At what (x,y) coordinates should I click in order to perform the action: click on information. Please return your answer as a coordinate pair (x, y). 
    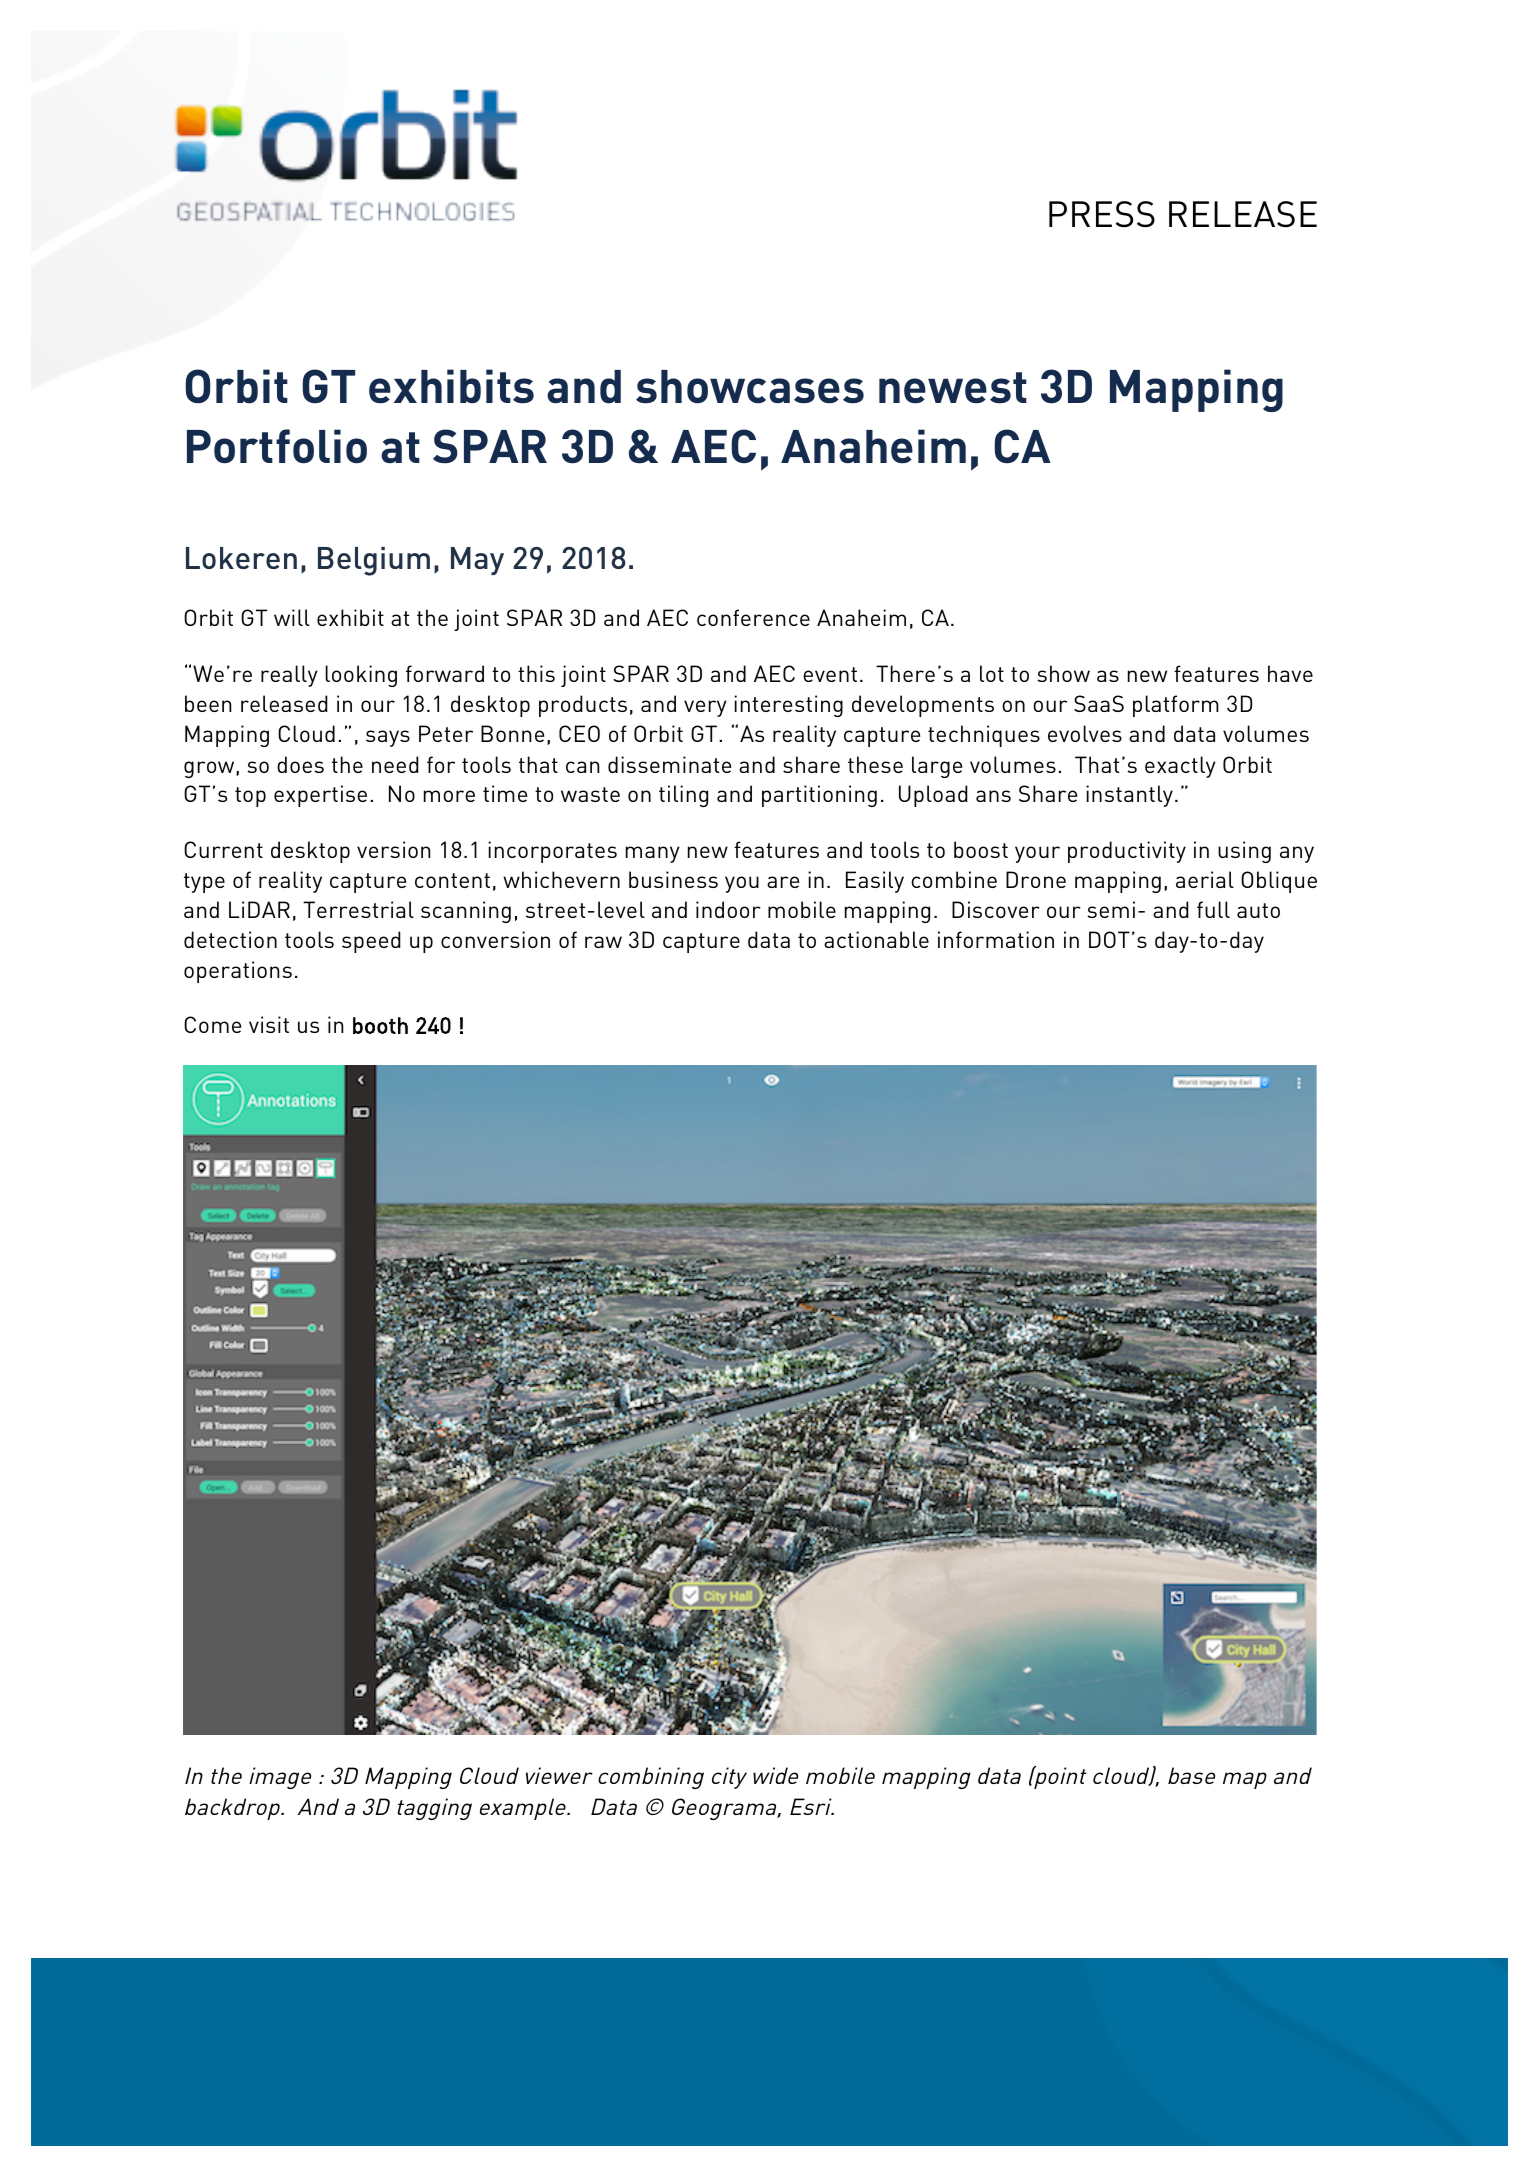
    Looking at the image, I should click on (996, 939).
